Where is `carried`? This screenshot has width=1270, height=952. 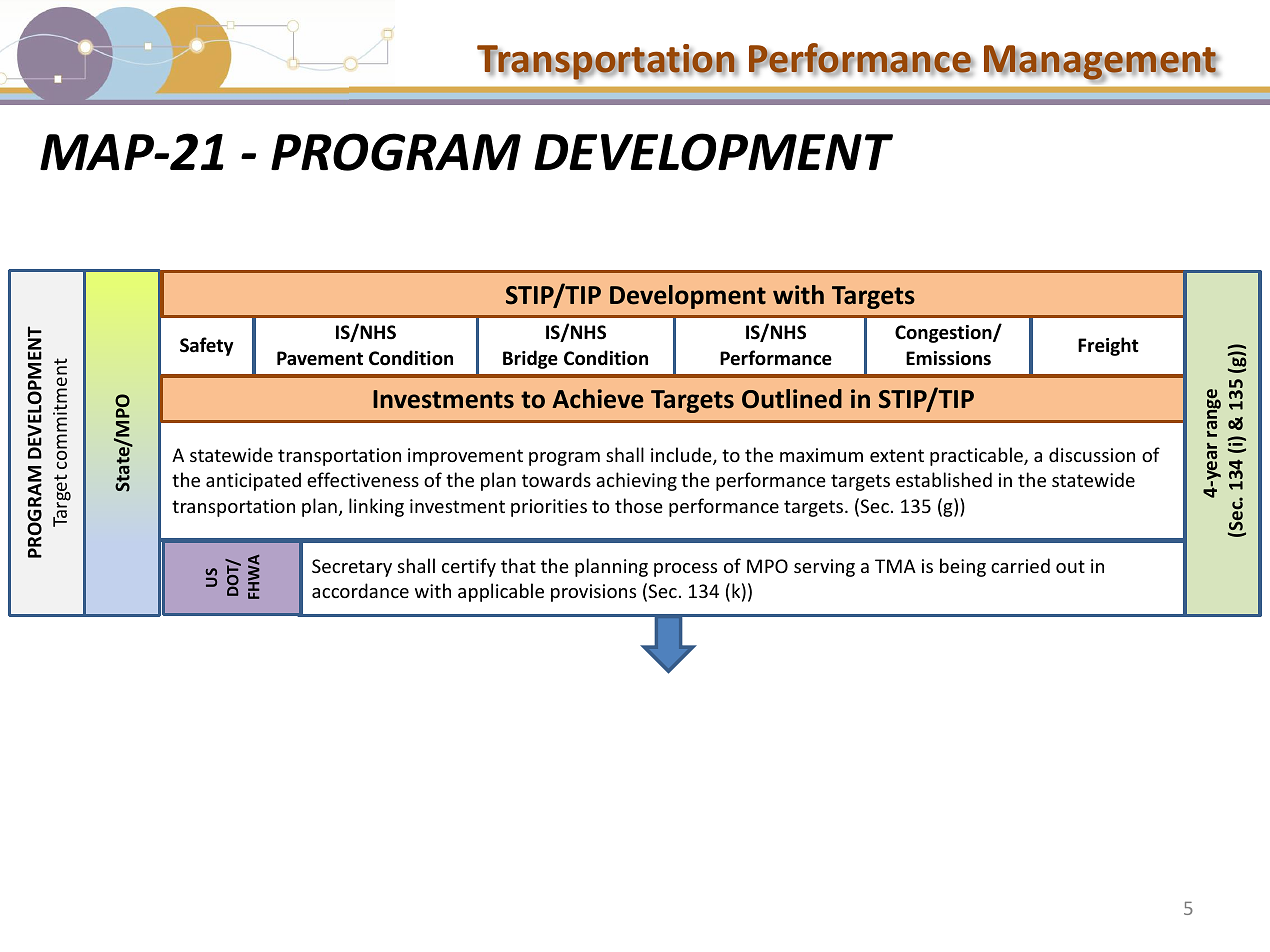 carried is located at coordinates (1020, 565).
